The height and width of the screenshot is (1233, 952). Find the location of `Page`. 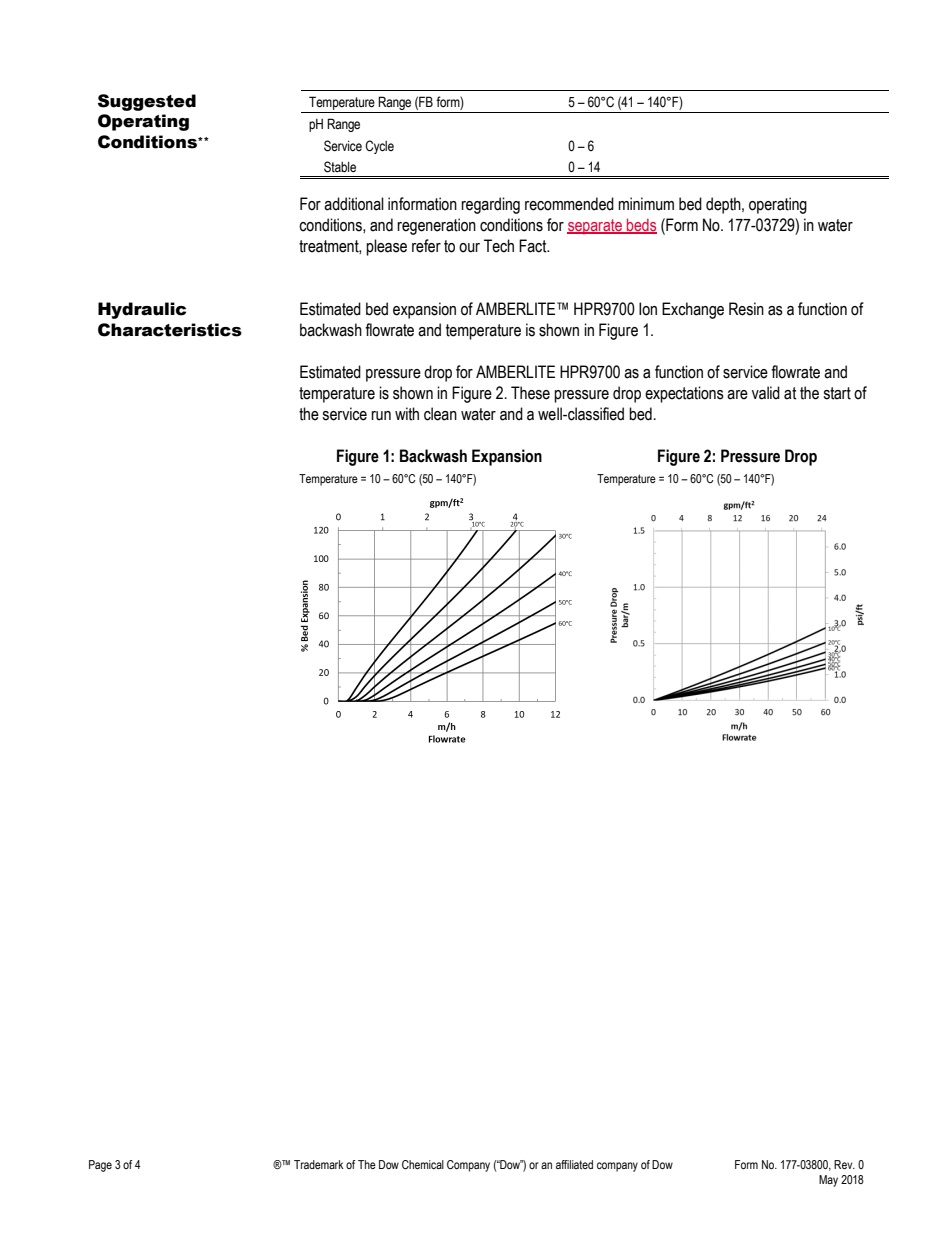

Page is located at coordinates (100, 1166).
